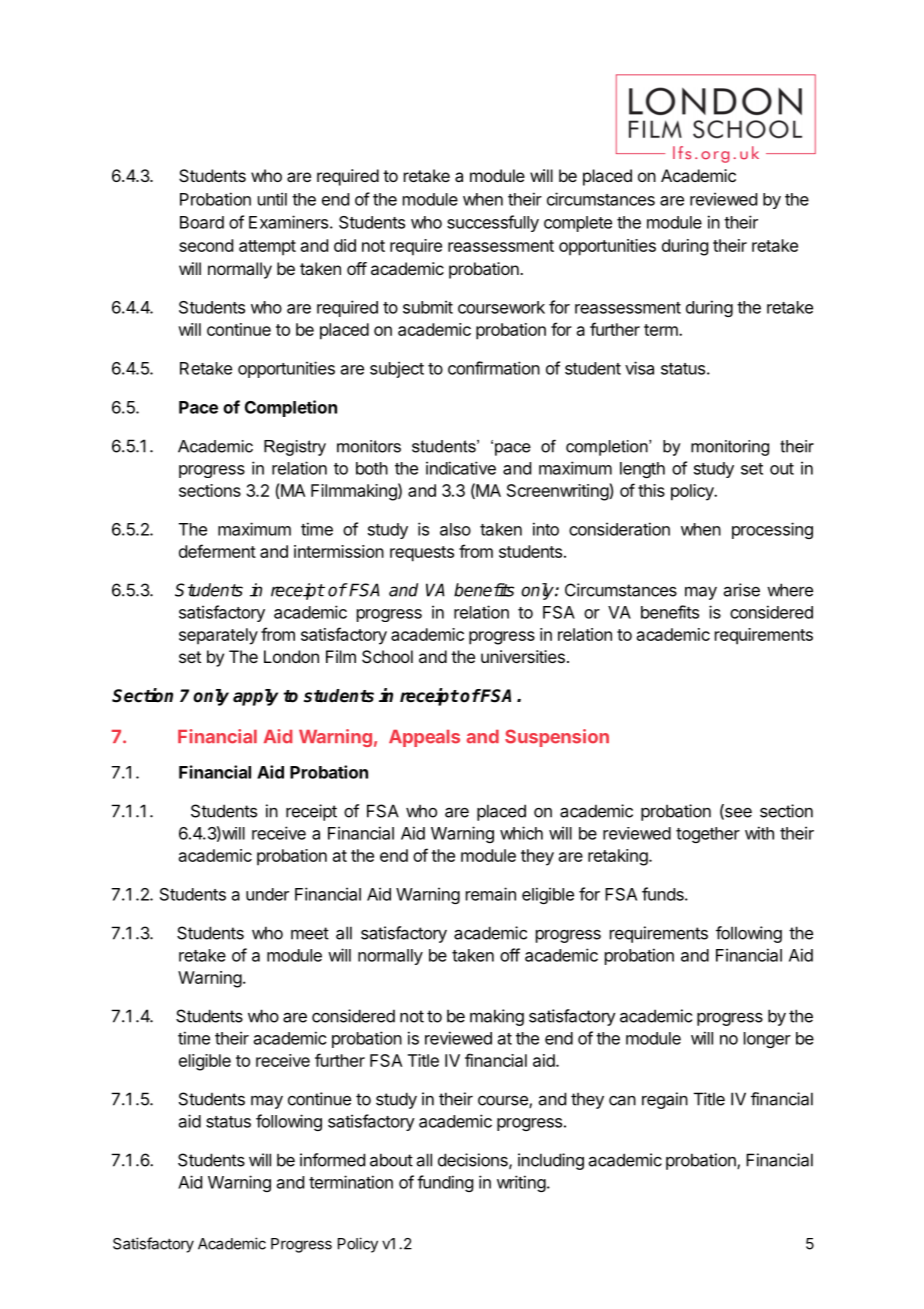 Image resolution: width=924 pixels, height=1309 pixels. What do you see at coordinates (493, 223) in the screenshot?
I see `successfully` at bounding box center [493, 223].
